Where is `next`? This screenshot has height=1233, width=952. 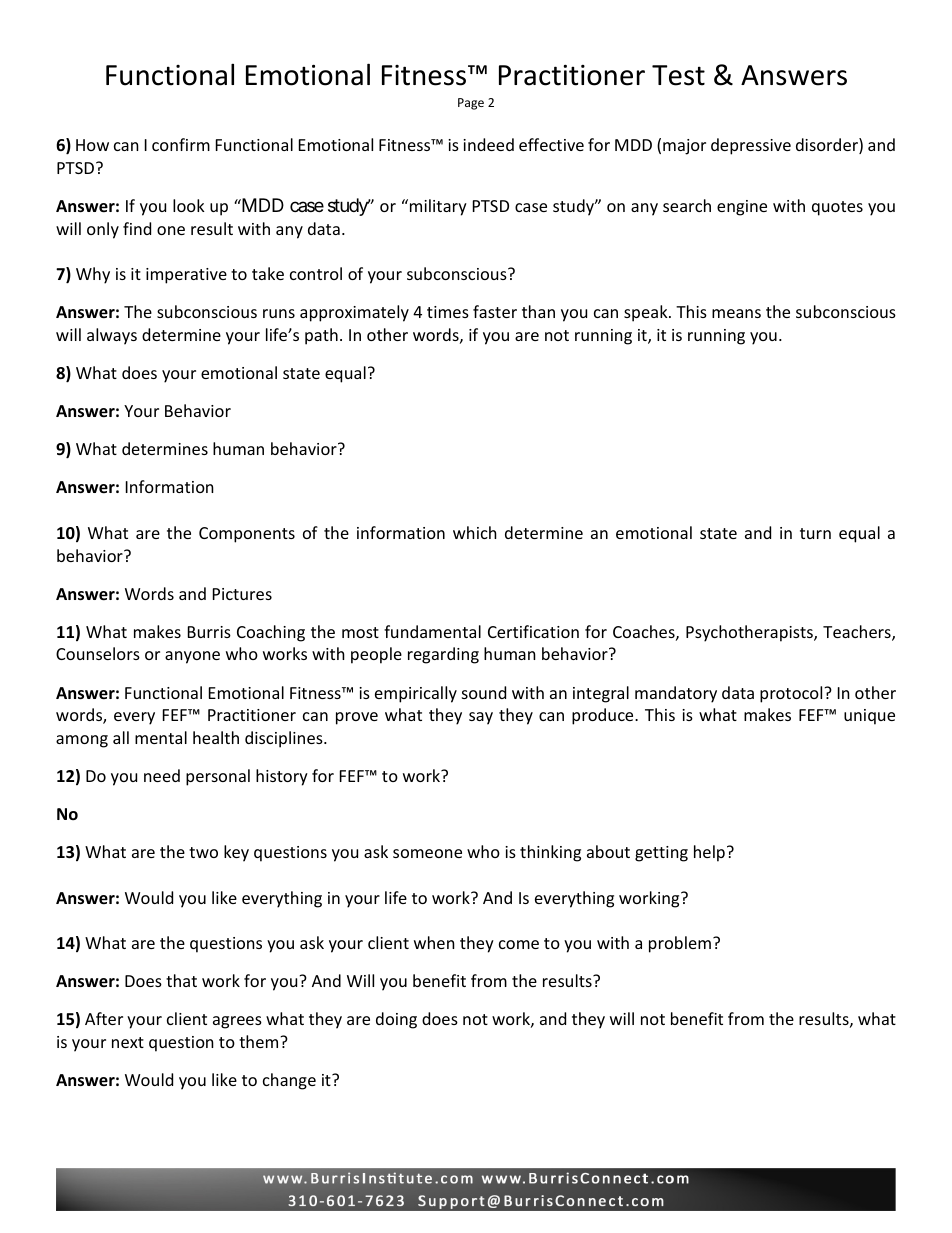 next is located at coordinates (128, 1042).
